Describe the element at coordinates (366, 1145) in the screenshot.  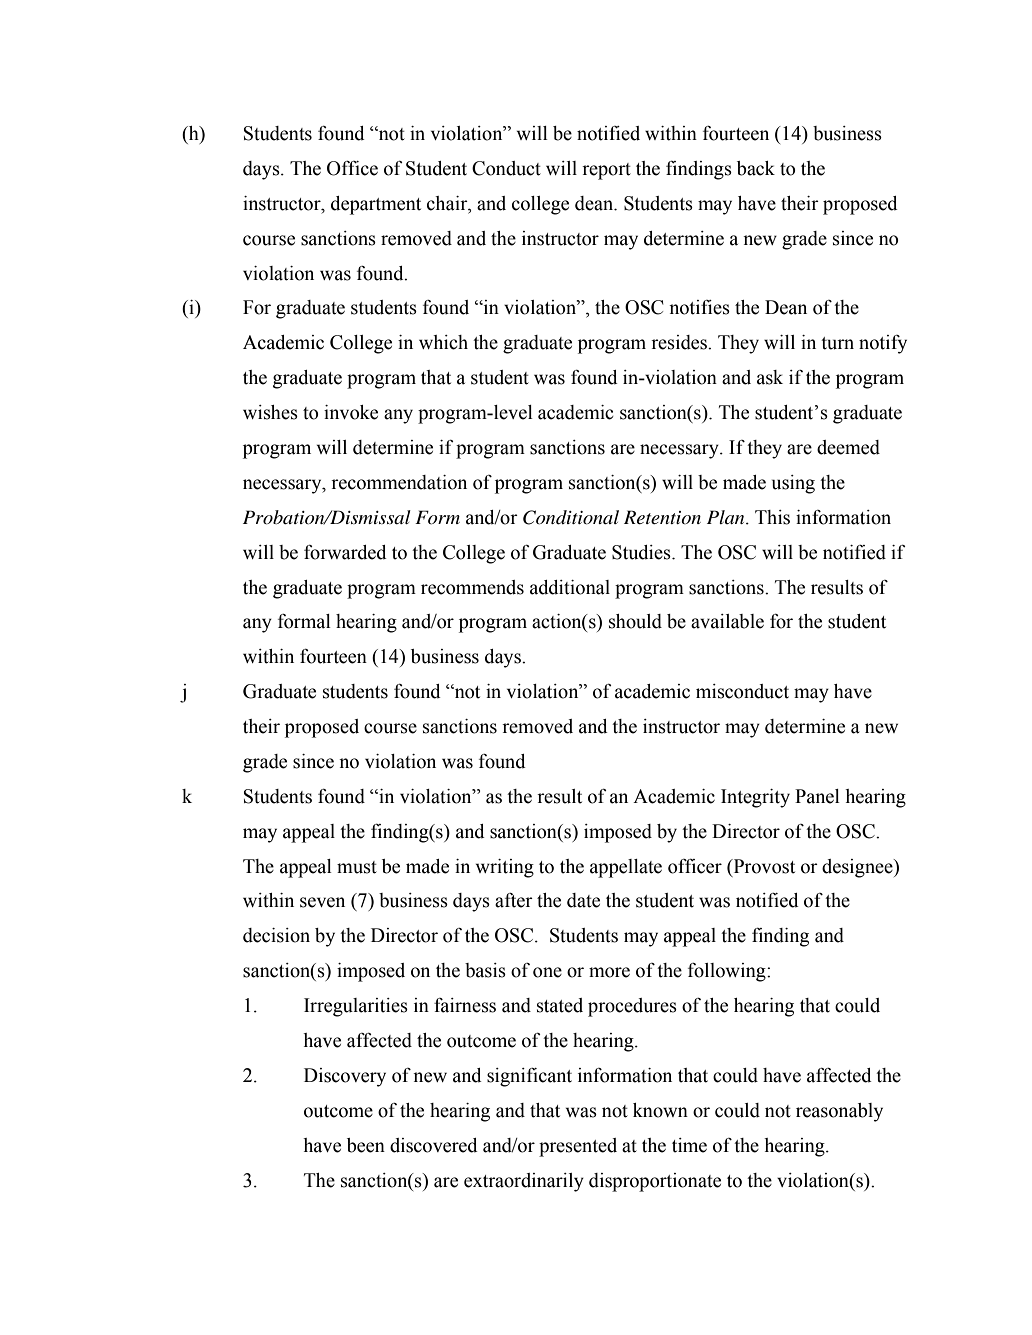
I see `been` at that location.
